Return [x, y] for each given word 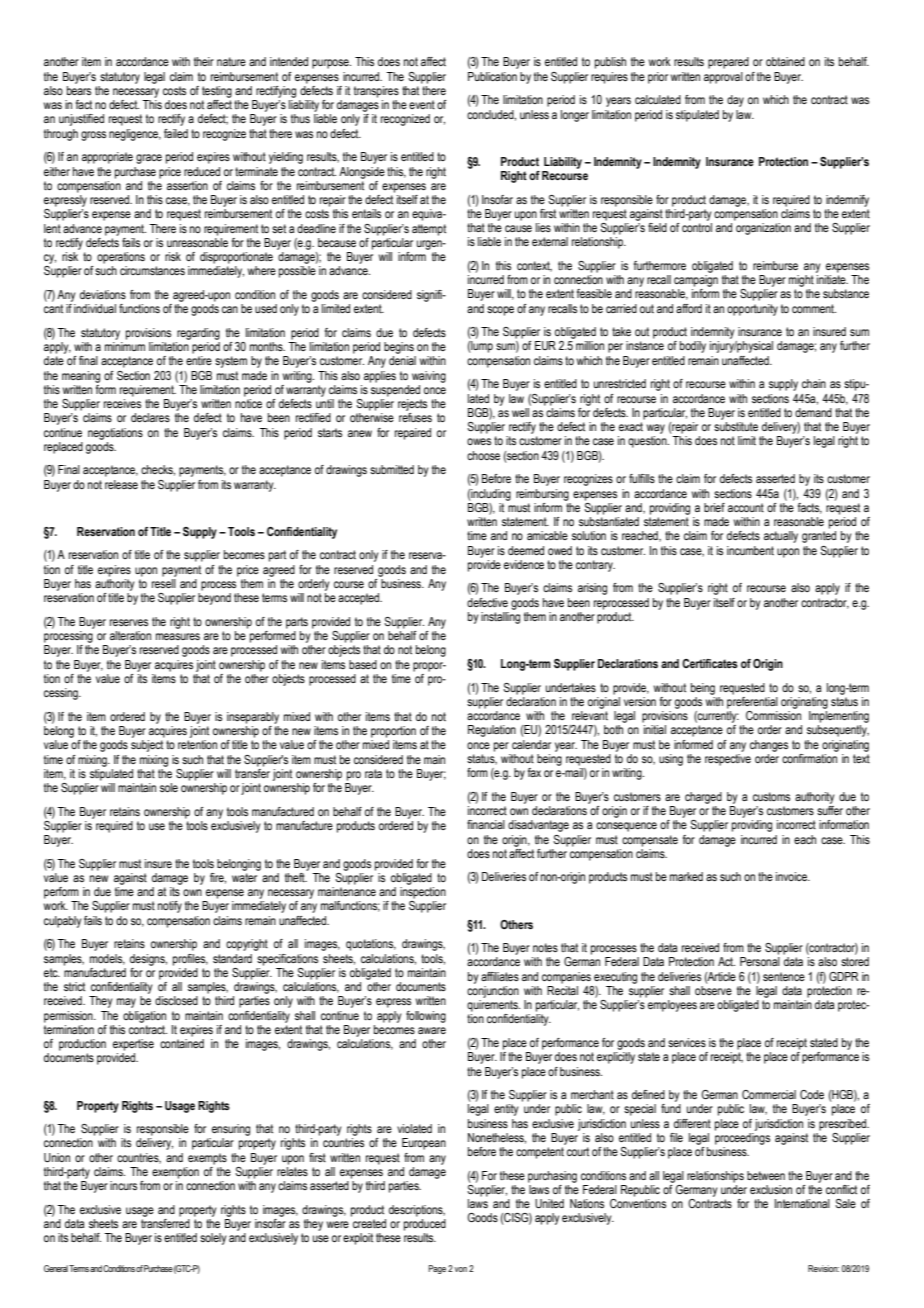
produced [425, 1225]
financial [486, 824]
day [735, 101]
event [422, 104]
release [121, 484]
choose [483, 455]
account [746, 507]
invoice [792, 876]
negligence [135, 135]
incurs [123, 1185]
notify [170, 907]
